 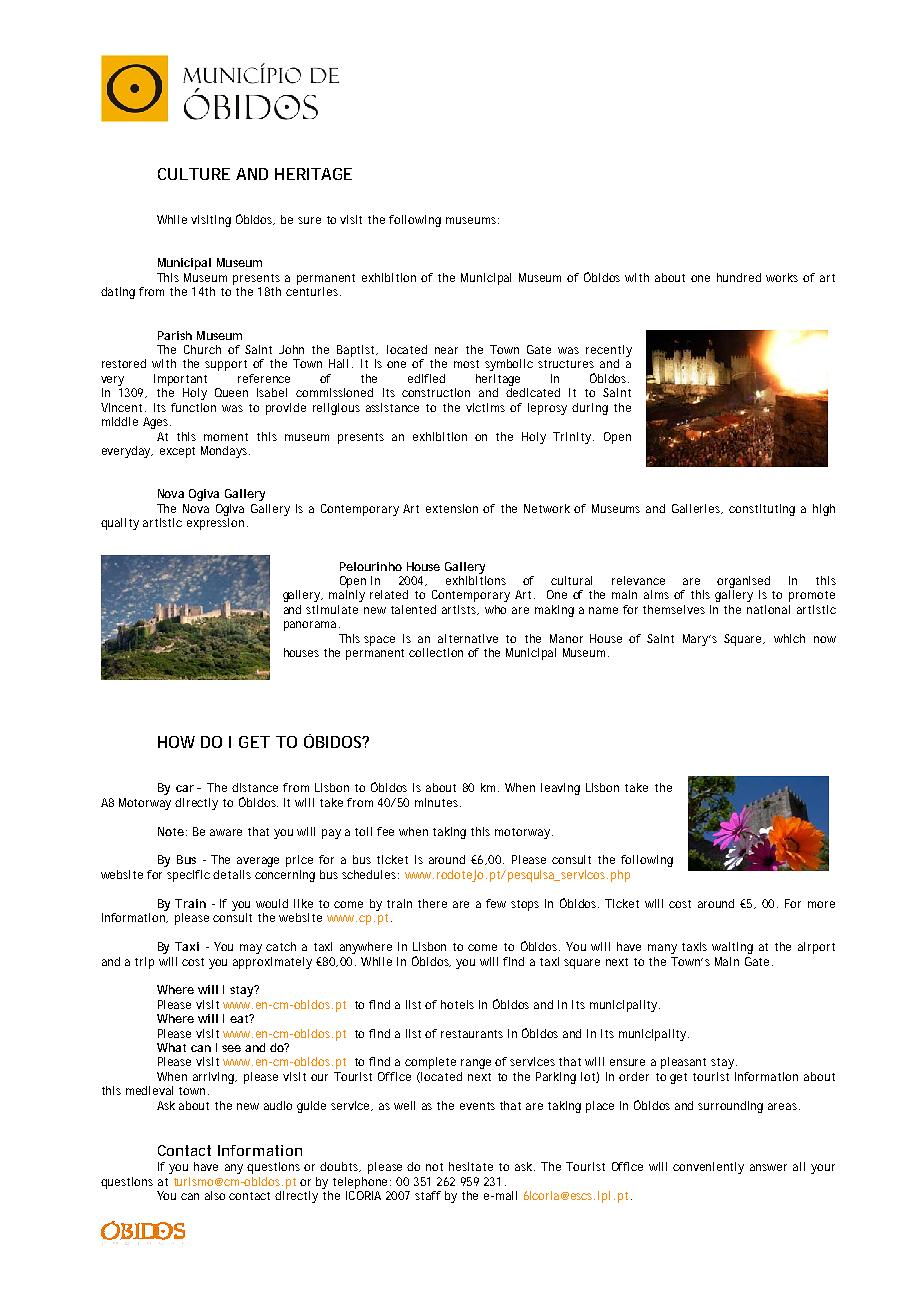 I want to click on centuries, so click(x=313, y=291).
